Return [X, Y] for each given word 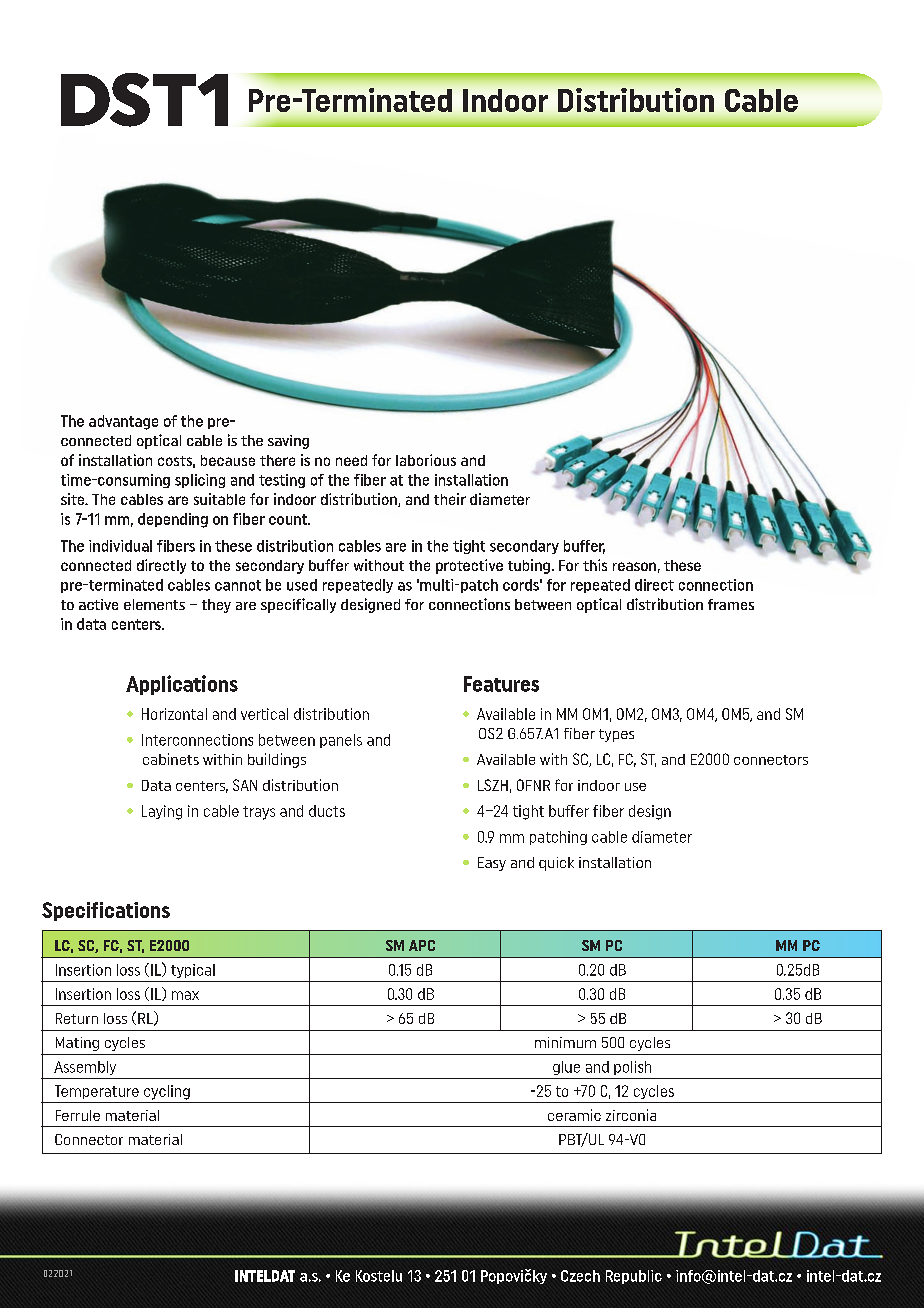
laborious [426, 460]
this [595, 565]
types [616, 735]
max [185, 995]
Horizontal [174, 714]
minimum [565, 1042]
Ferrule [78, 1115]
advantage [123, 422]
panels [341, 741]
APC [422, 945]
